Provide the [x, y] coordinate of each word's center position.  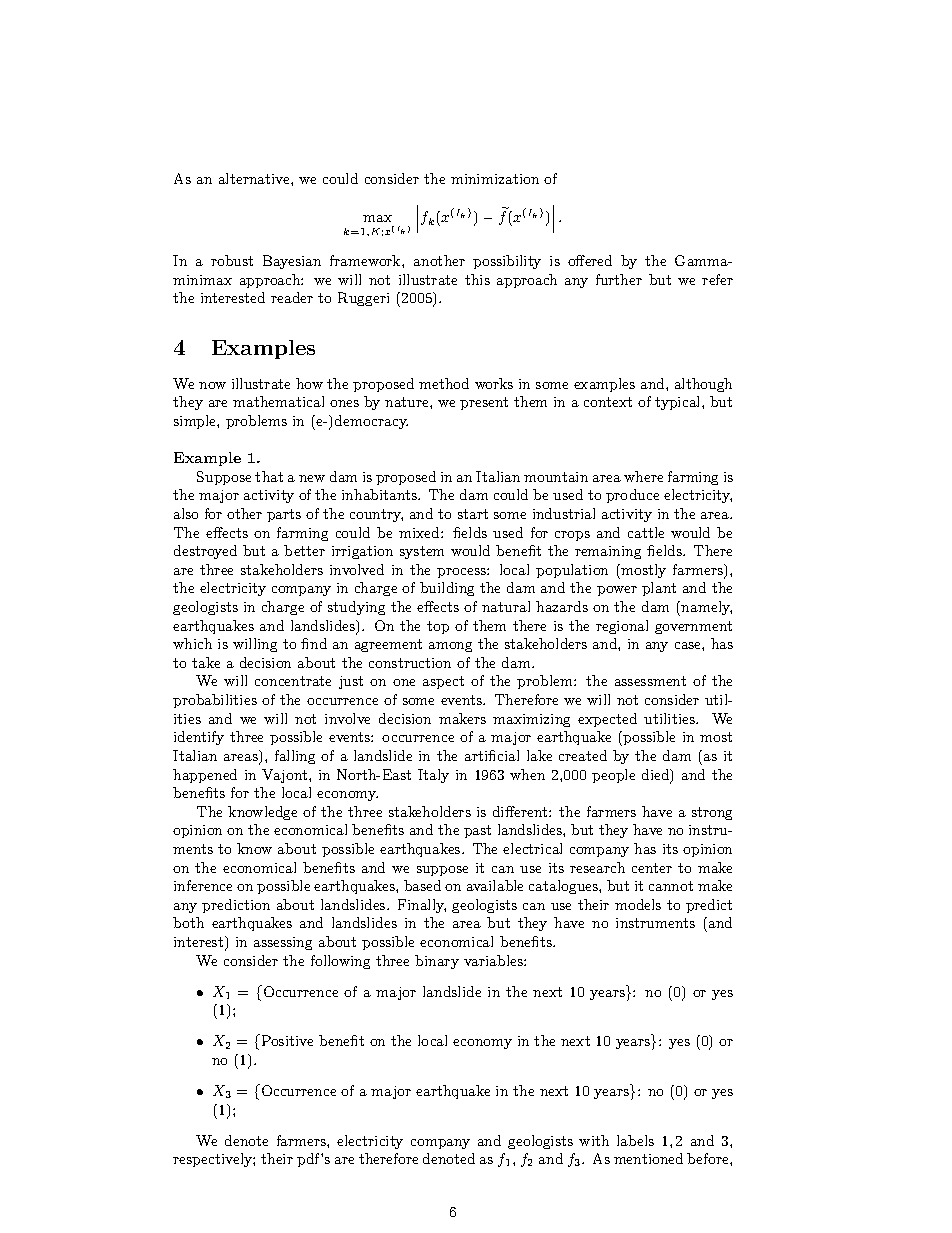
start [473, 514]
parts [284, 515]
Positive [286, 1040]
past [477, 831]
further [619, 279]
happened [205, 776]
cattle [646, 532]
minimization [495, 179]
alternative [255, 178]
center [652, 868]
